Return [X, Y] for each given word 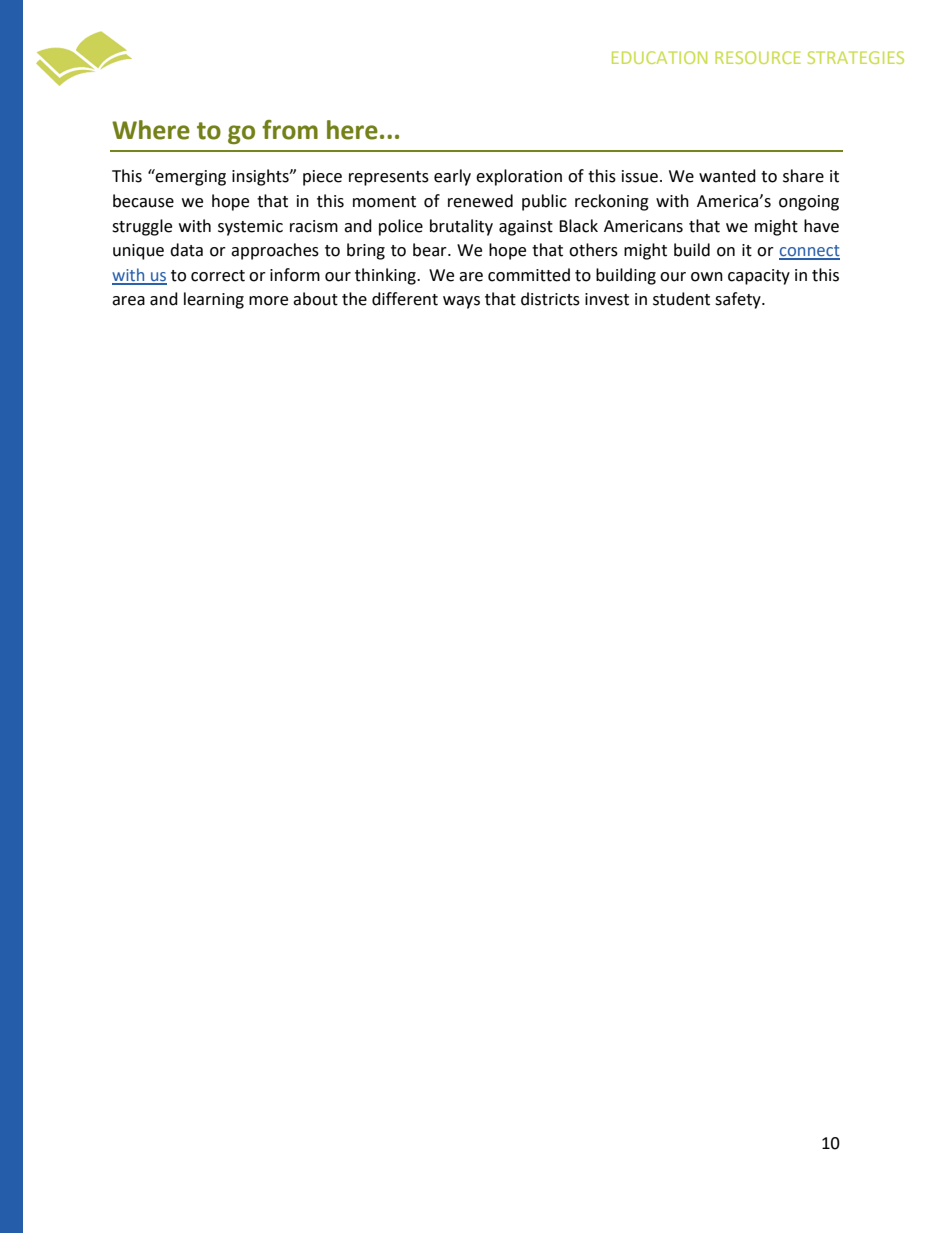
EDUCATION [659, 57]
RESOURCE [758, 57]
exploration [519, 177]
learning [214, 300]
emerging [190, 177]
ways [461, 302]
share [803, 176]
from [290, 130]
